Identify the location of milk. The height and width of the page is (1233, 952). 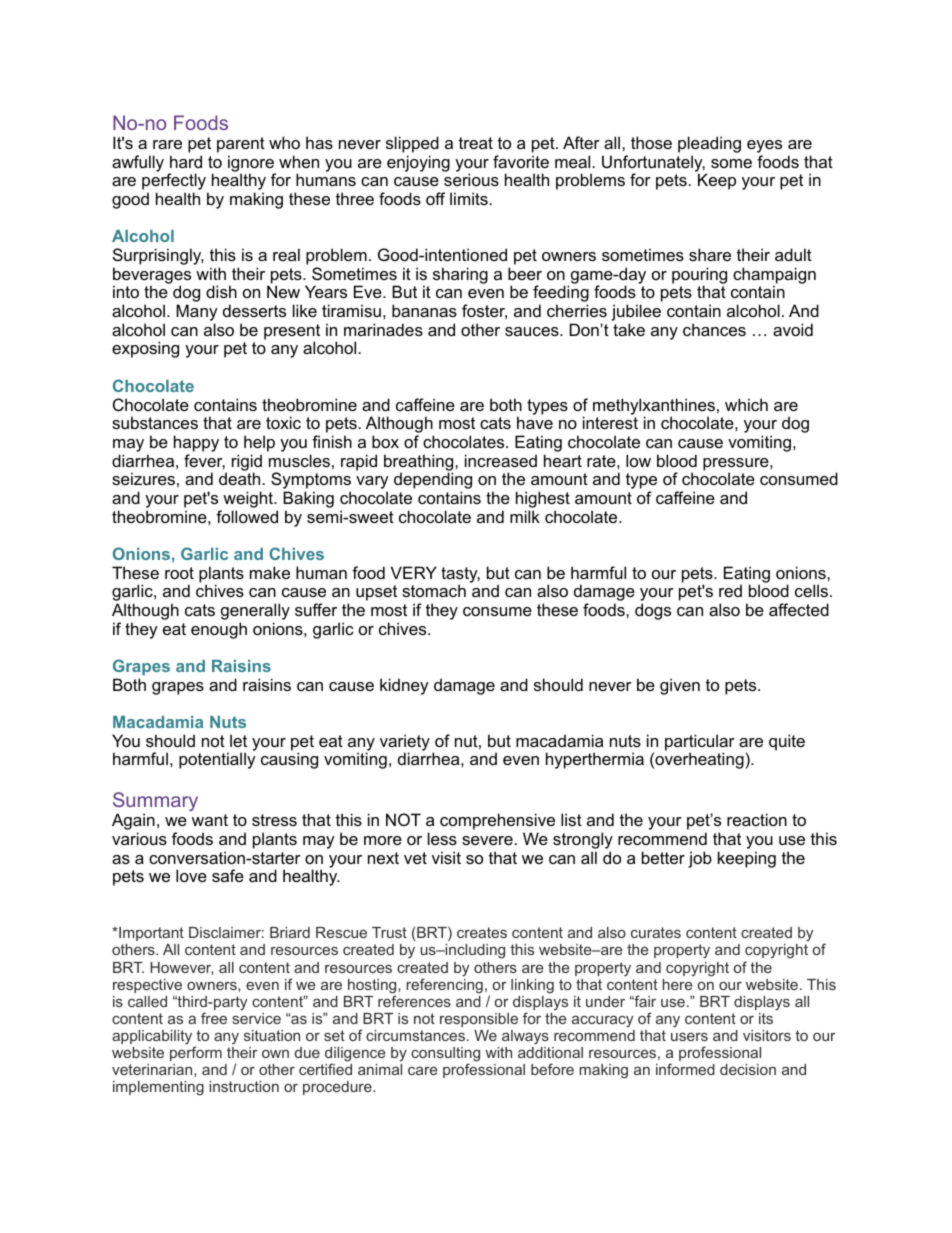
(525, 516).
